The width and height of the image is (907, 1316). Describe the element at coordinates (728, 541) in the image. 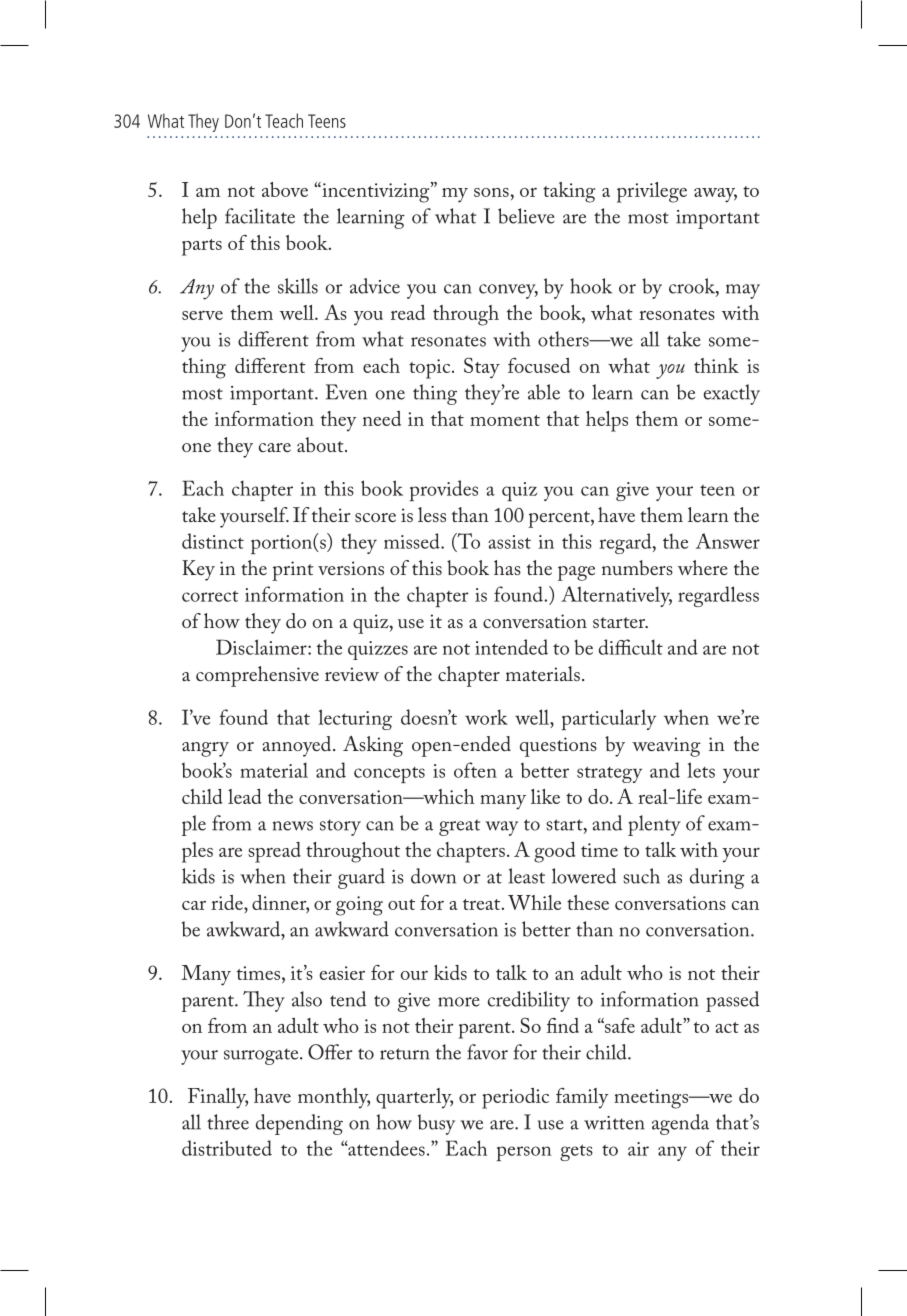

I see `Answer` at that location.
